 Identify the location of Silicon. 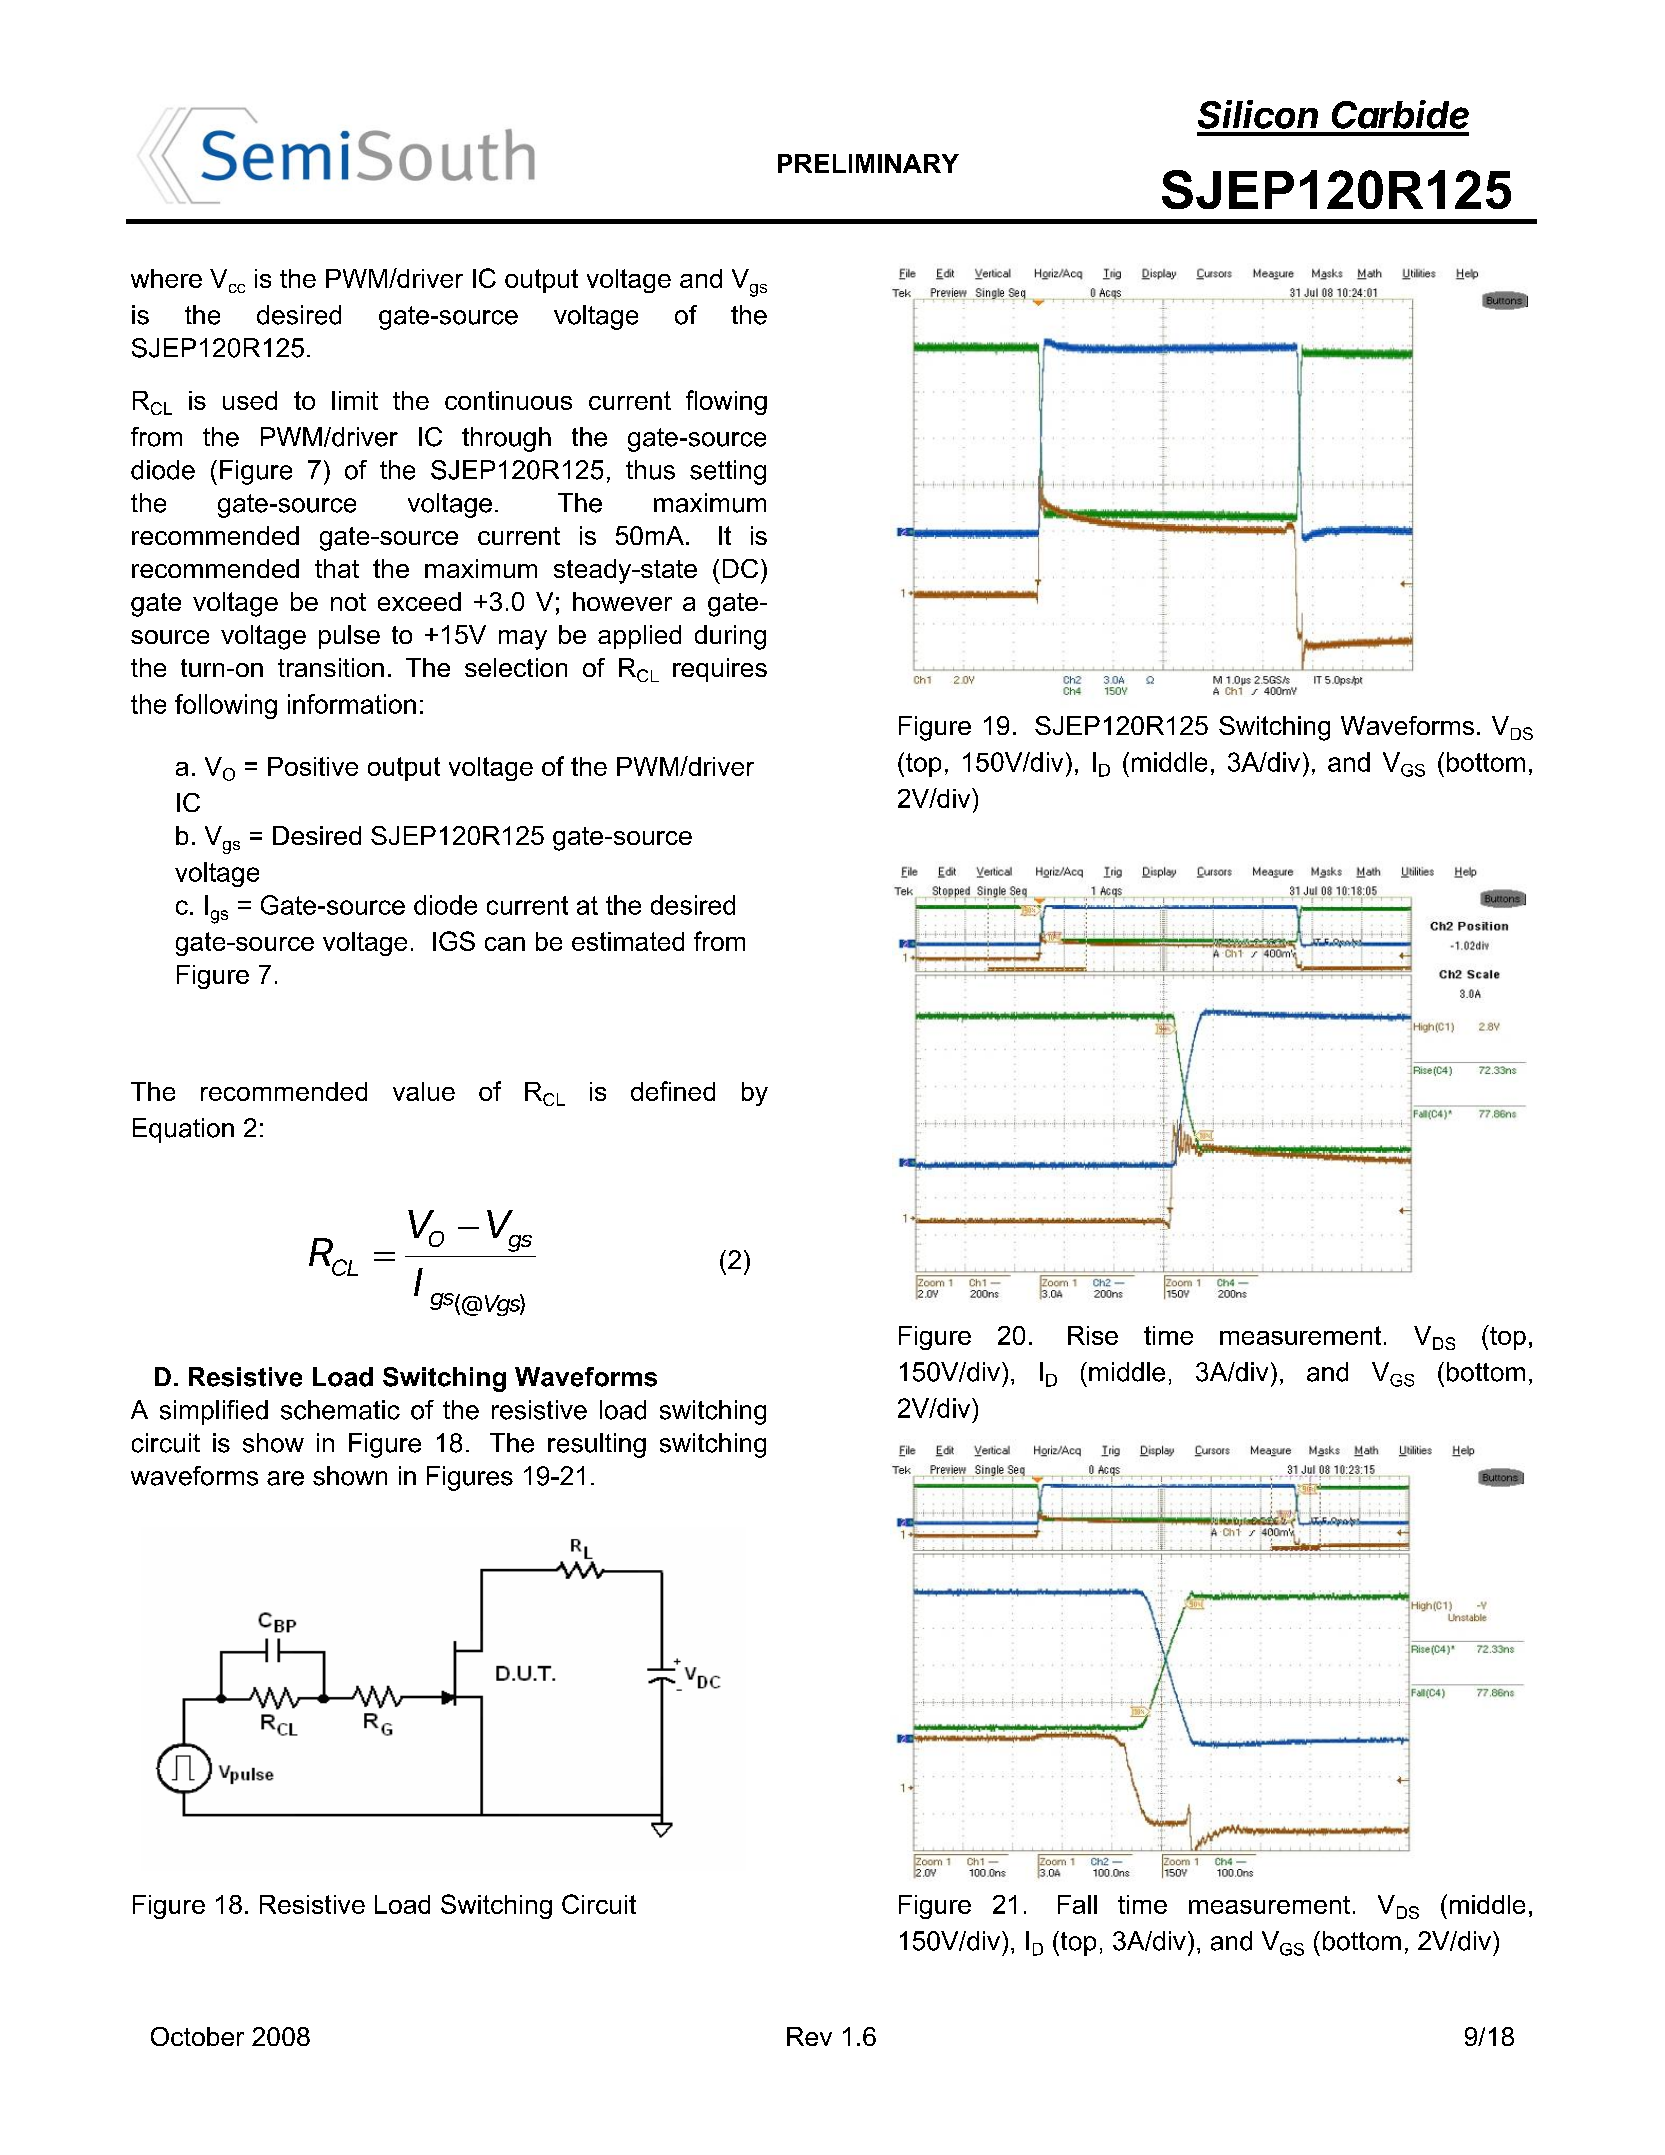
(1258, 114).
